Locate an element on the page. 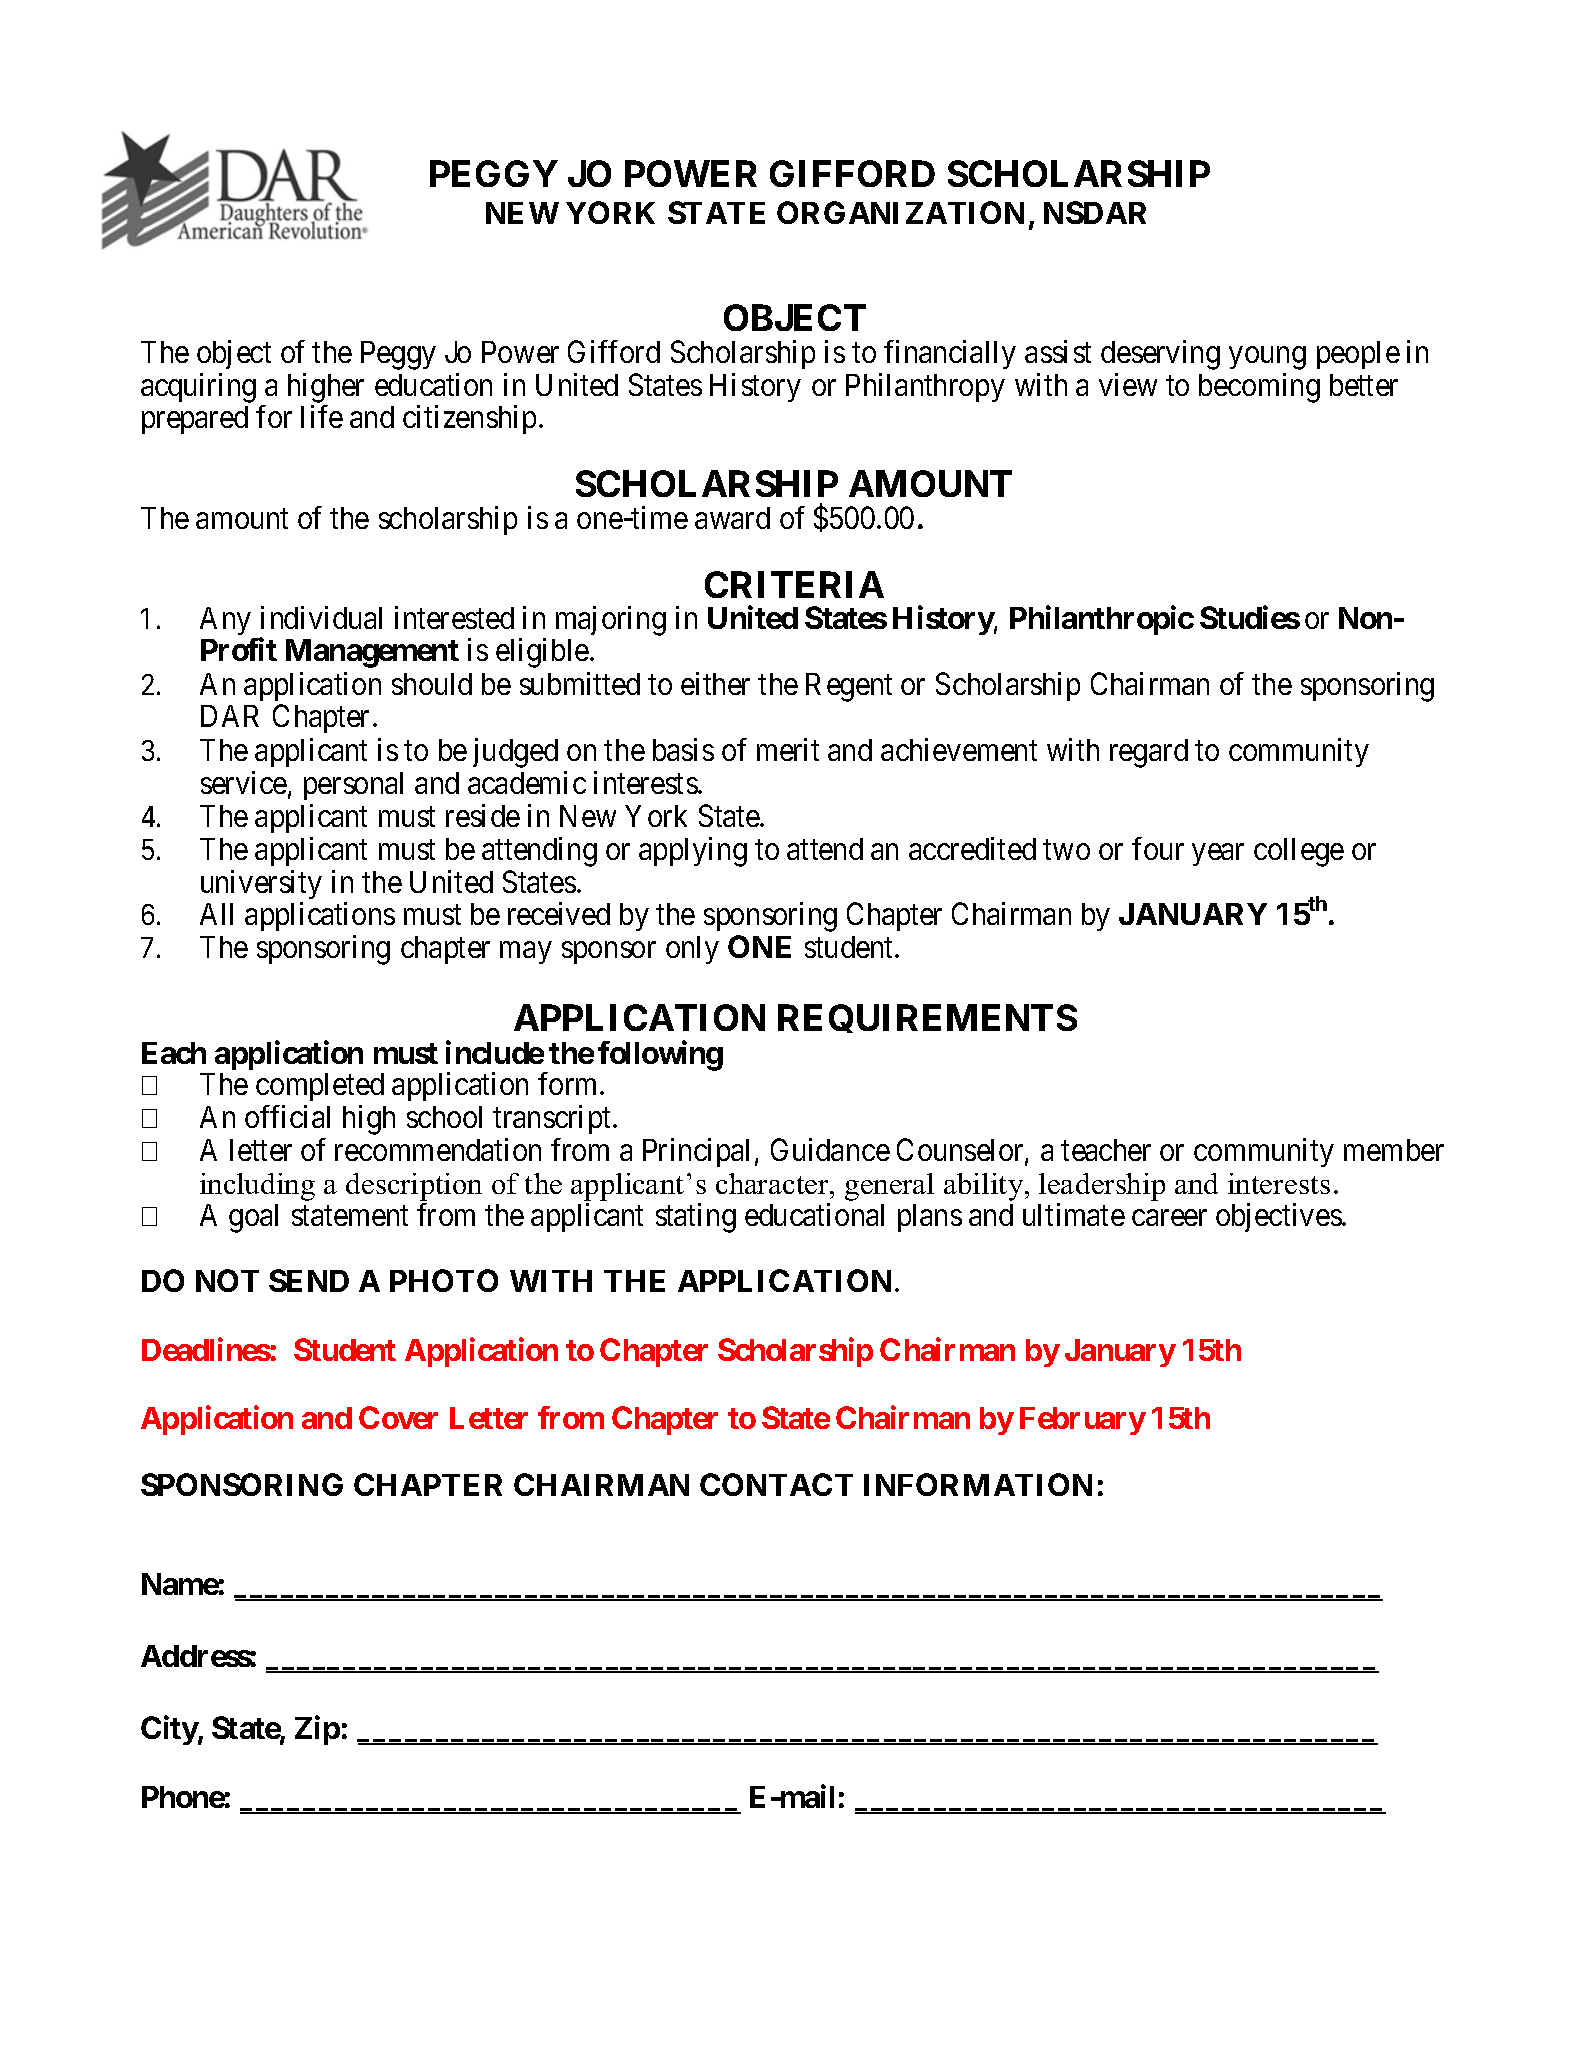 This image has width=1588, height=2055. character is located at coordinates (774, 1183).
